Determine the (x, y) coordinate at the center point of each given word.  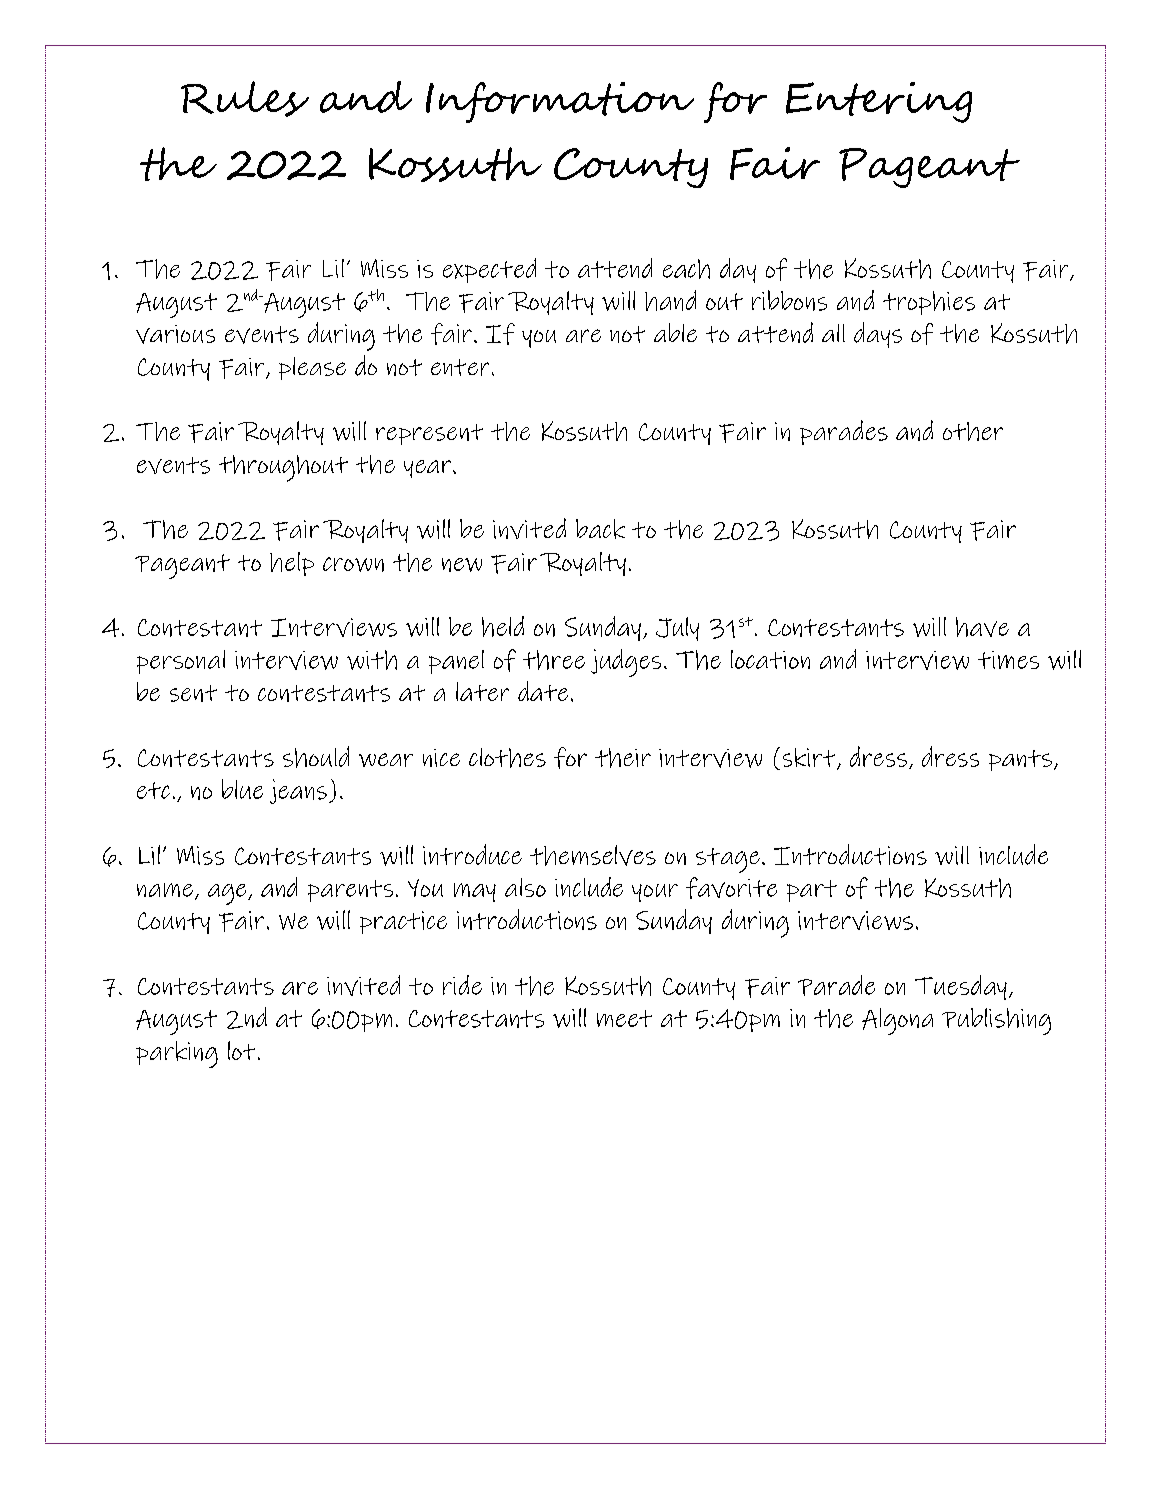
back (600, 529)
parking (177, 1054)
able (675, 332)
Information (560, 102)
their (623, 758)
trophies (929, 303)
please (312, 368)
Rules (245, 99)
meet (624, 1018)
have (982, 627)
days (878, 335)
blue (242, 789)
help (292, 564)
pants (1020, 760)
